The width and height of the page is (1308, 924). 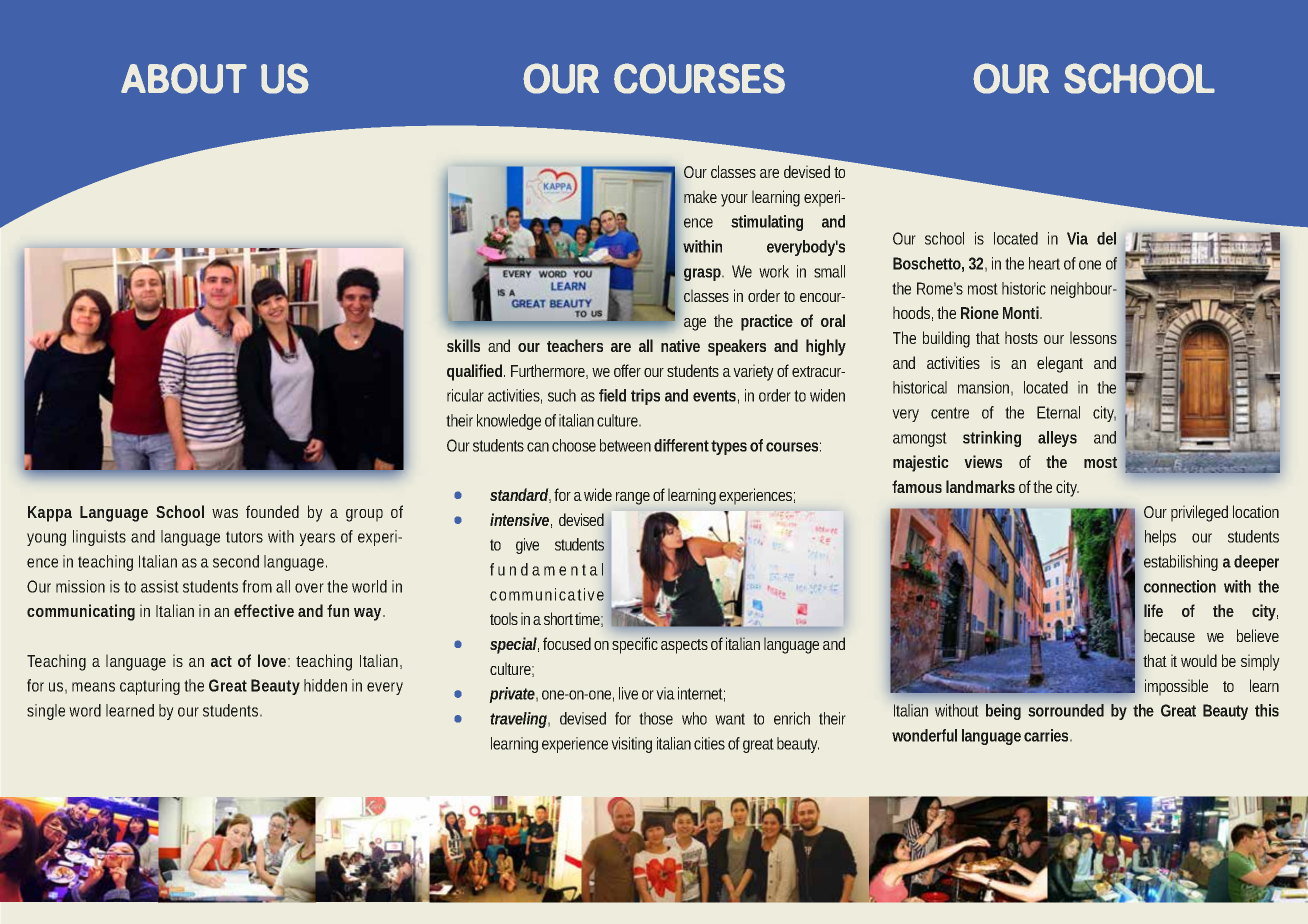 I want to click on trips, so click(x=645, y=397).
